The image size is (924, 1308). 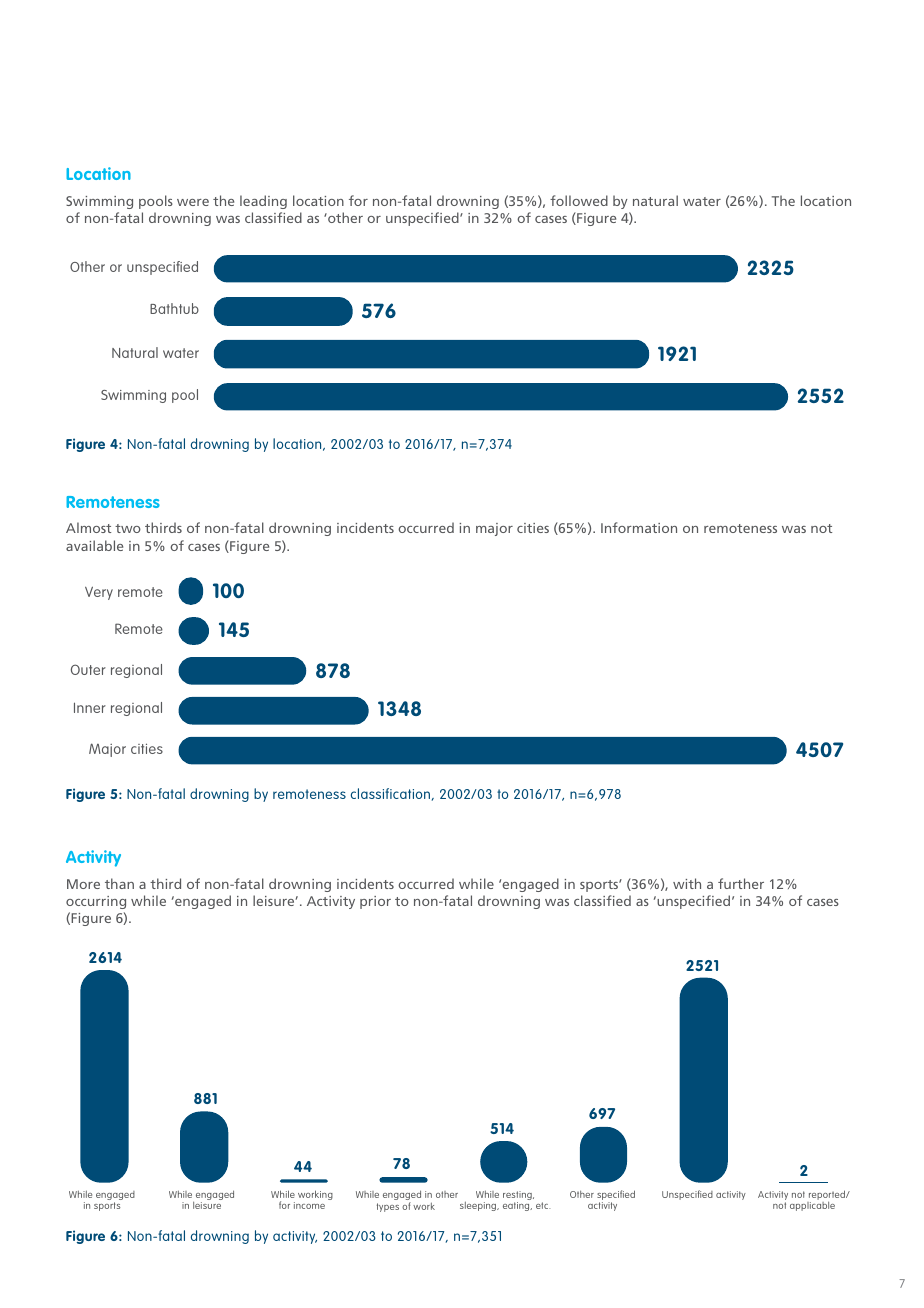 I want to click on income, so click(x=309, y=1205).
